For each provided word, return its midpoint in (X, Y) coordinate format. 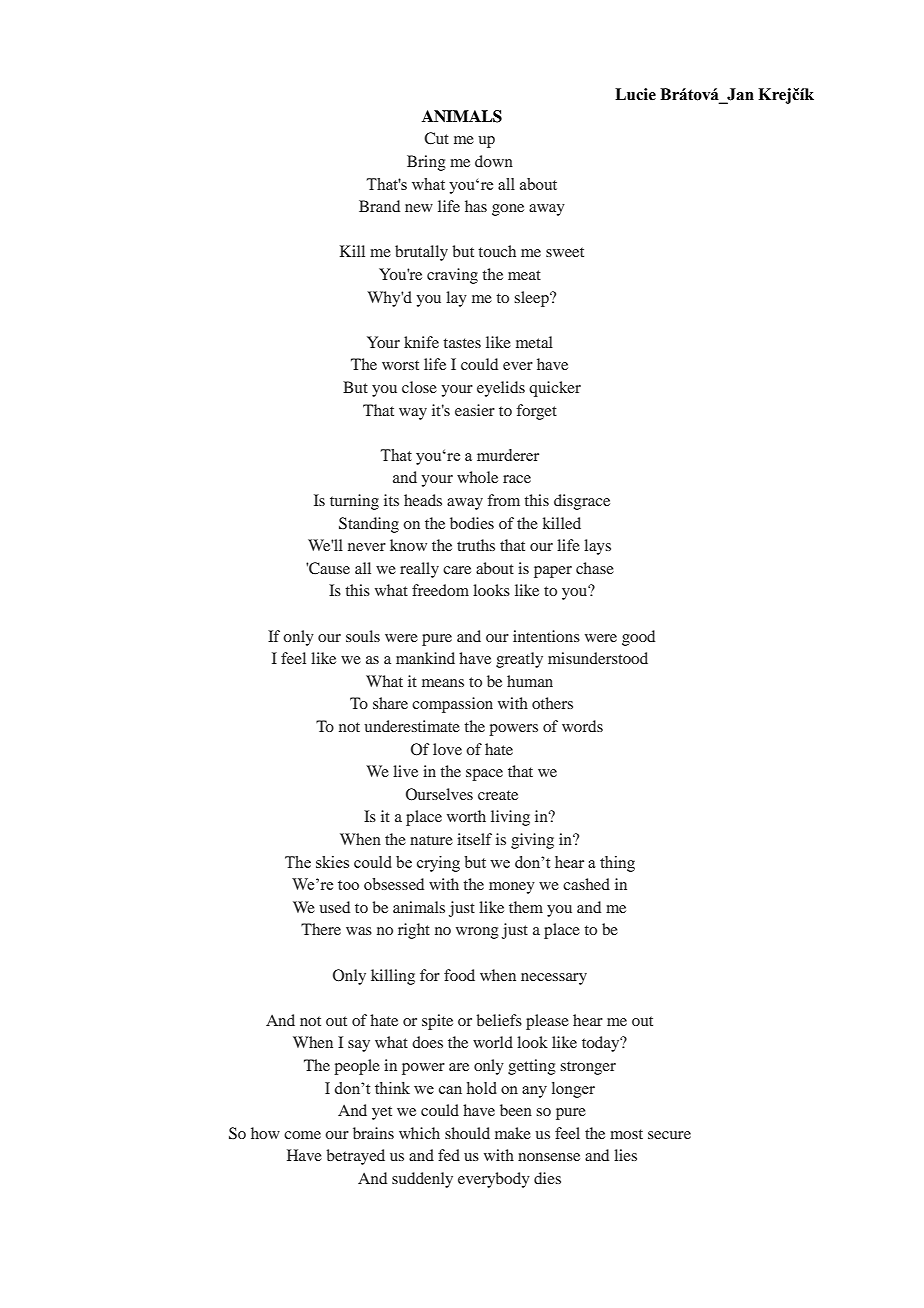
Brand (379, 206)
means (443, 683)
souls (363, 636)
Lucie (635, 94)
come (302, 1135)
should (467, 1133)
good (638, 638)
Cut (436, 138)
